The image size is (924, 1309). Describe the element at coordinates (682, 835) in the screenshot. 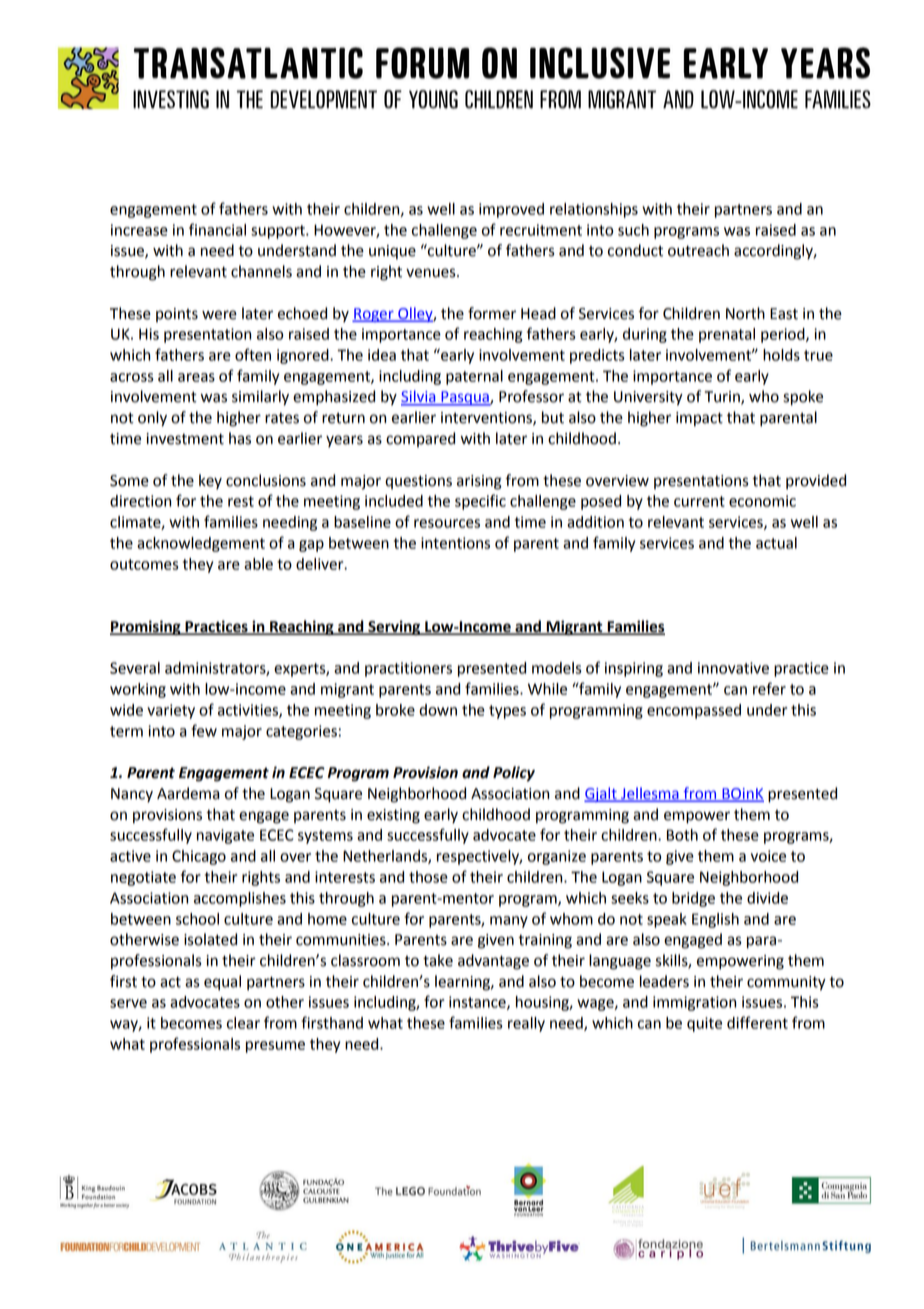

I see `Both` at that location.
